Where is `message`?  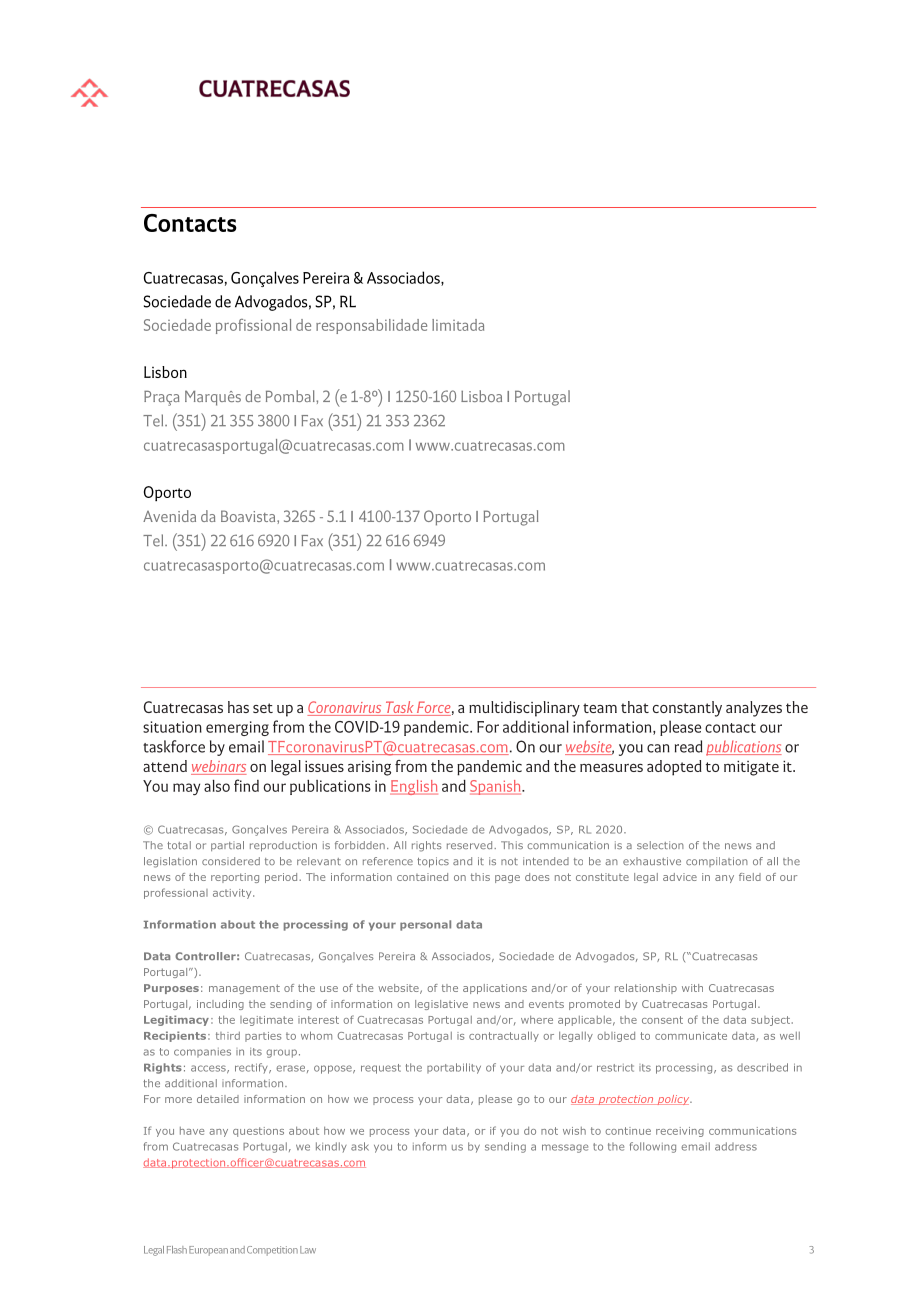 message is located at coordinates (565, 1148).
